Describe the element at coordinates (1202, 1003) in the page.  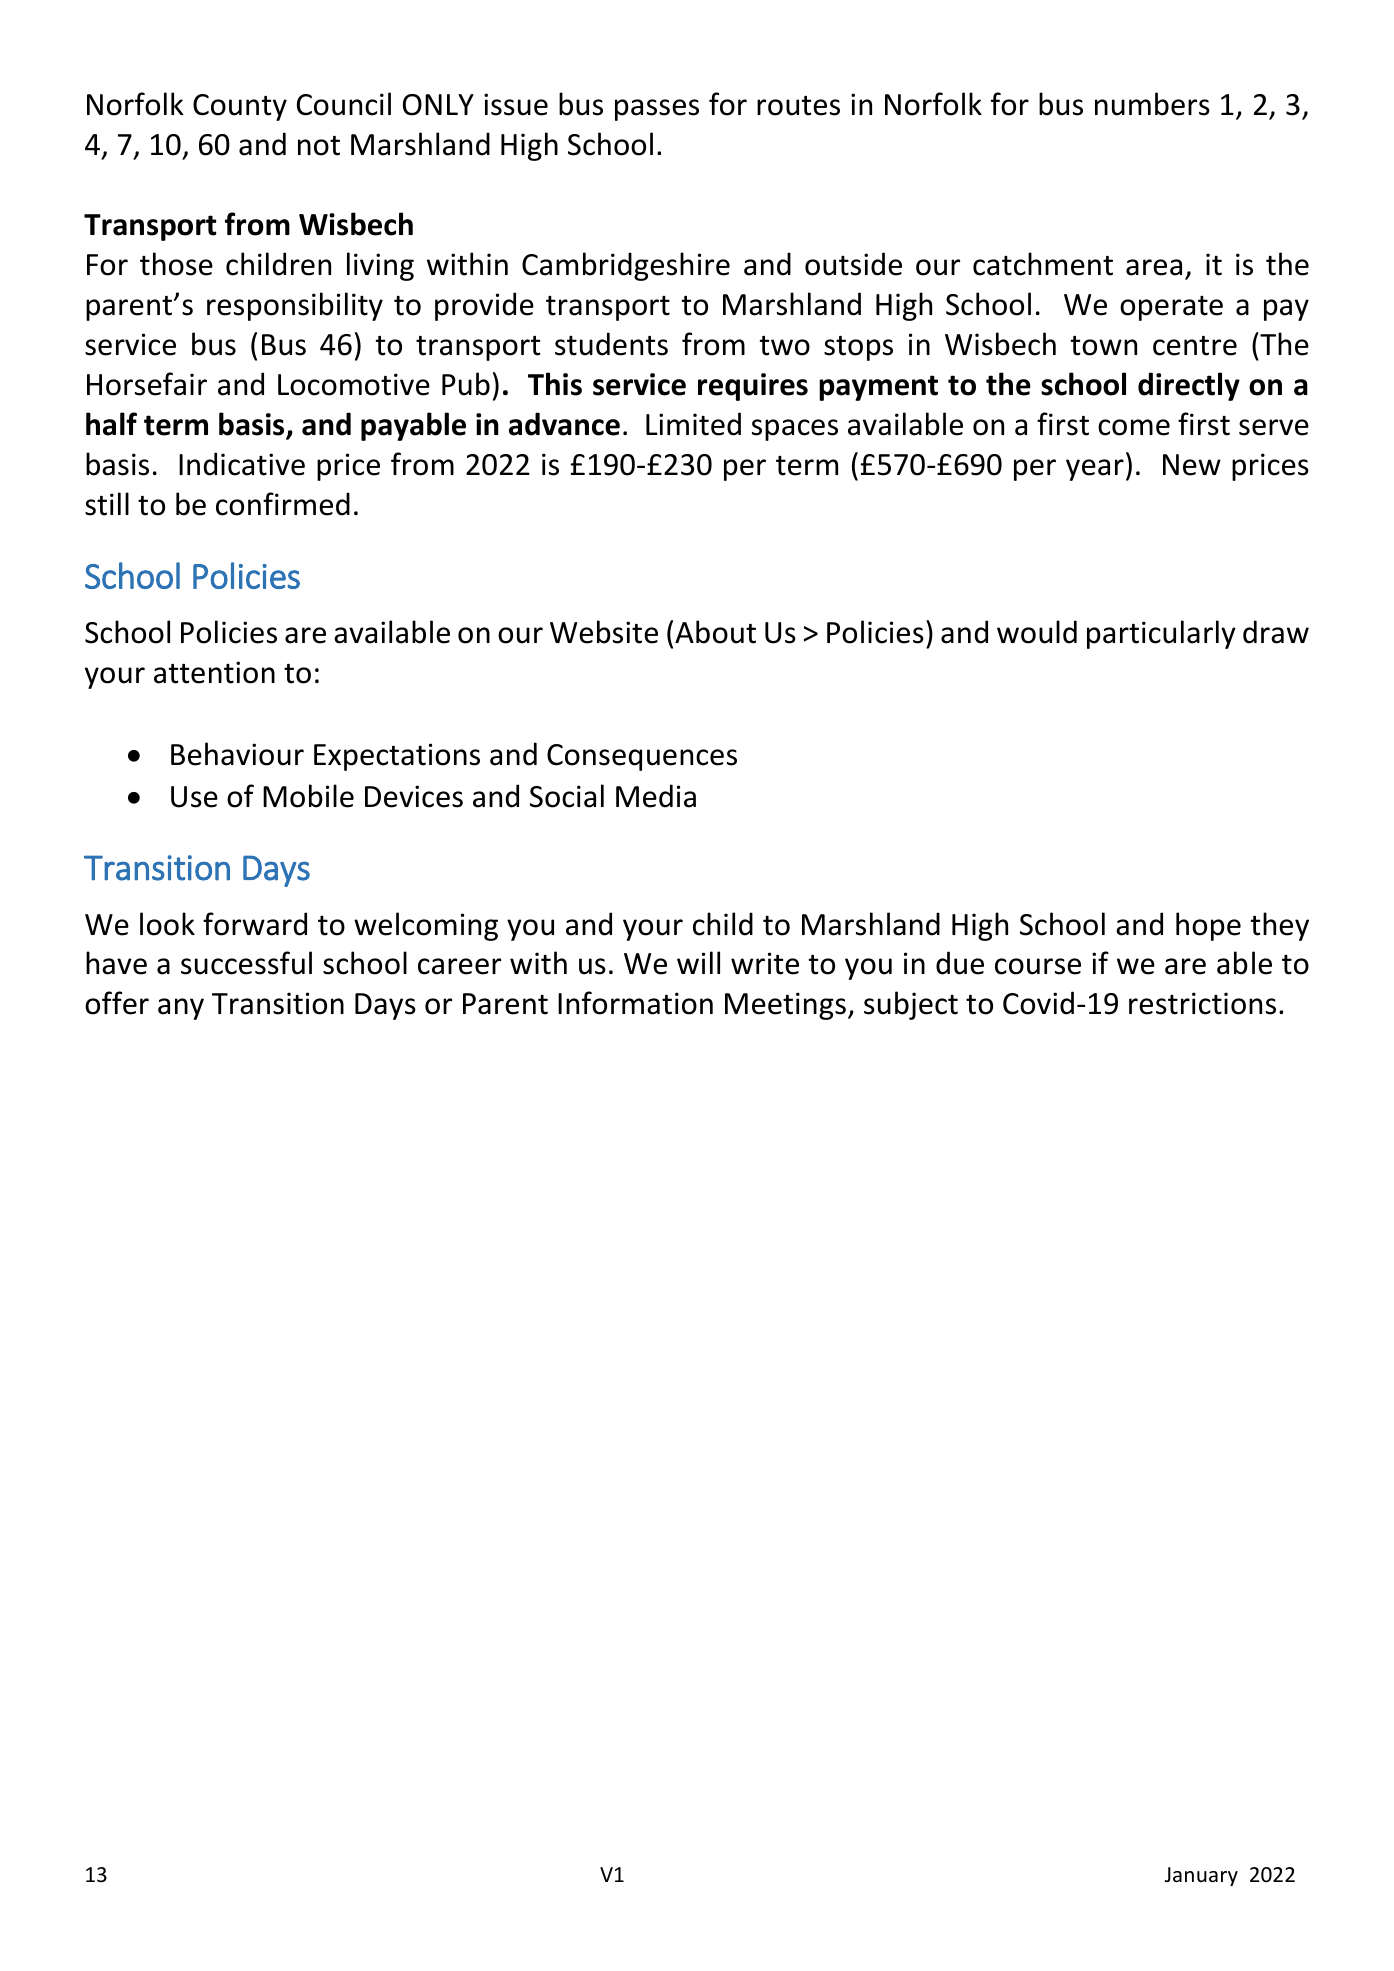
I see `restrictions` at that location.
